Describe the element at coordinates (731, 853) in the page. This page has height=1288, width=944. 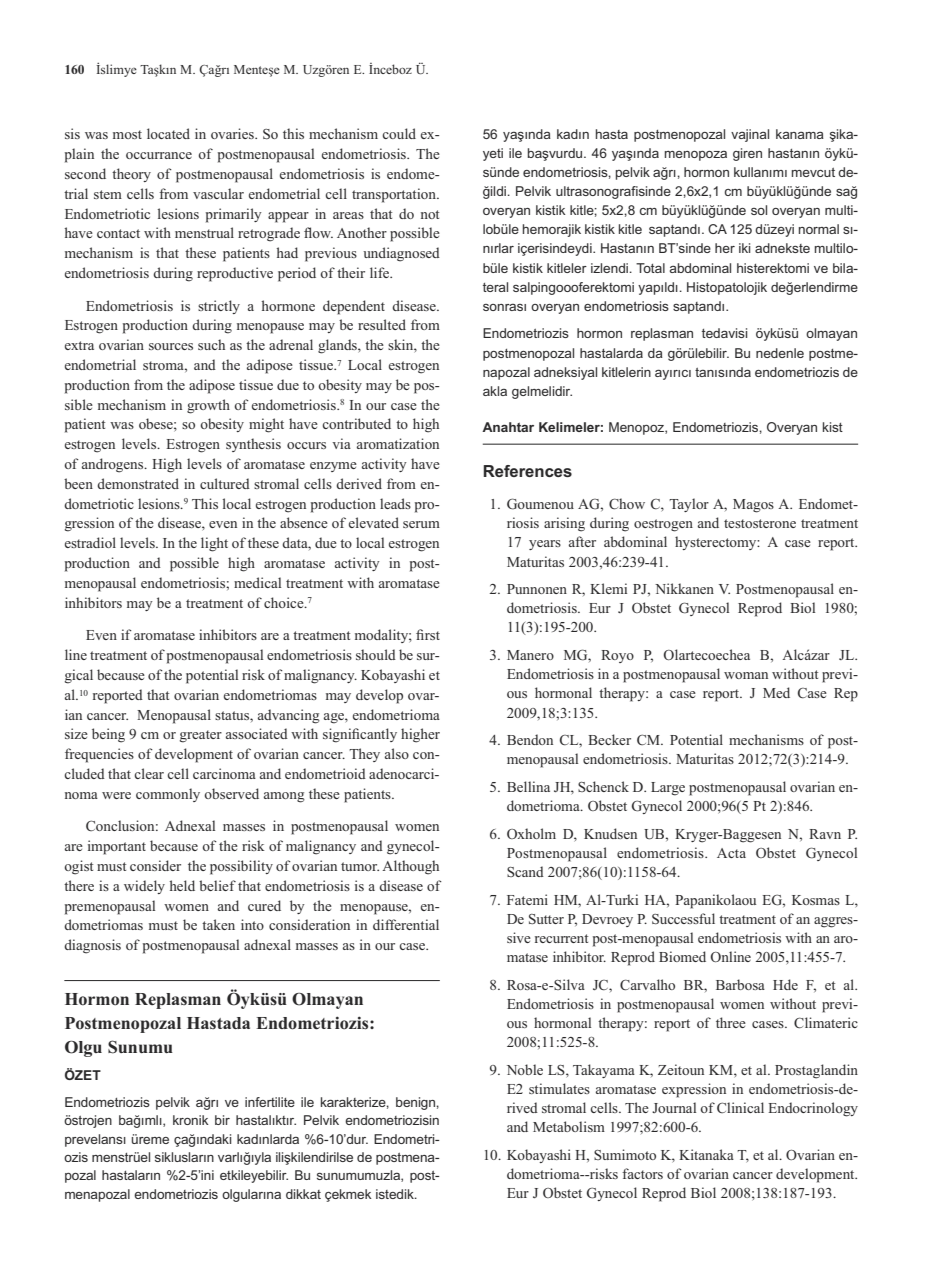
I see `Acta` at that location.
